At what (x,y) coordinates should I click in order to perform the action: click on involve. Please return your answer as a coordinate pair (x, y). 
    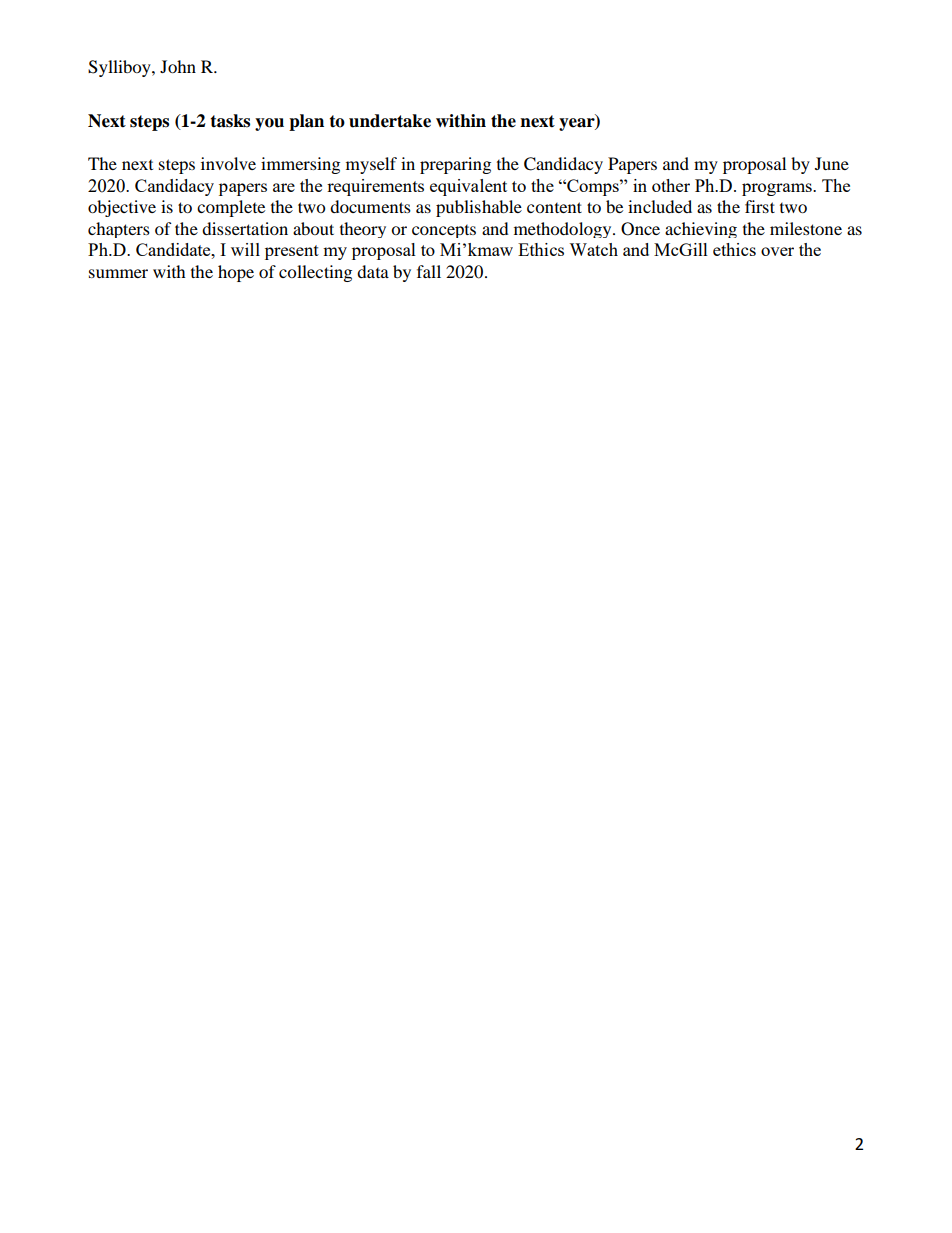
    Looking at the image, I should click on (228, 163).
